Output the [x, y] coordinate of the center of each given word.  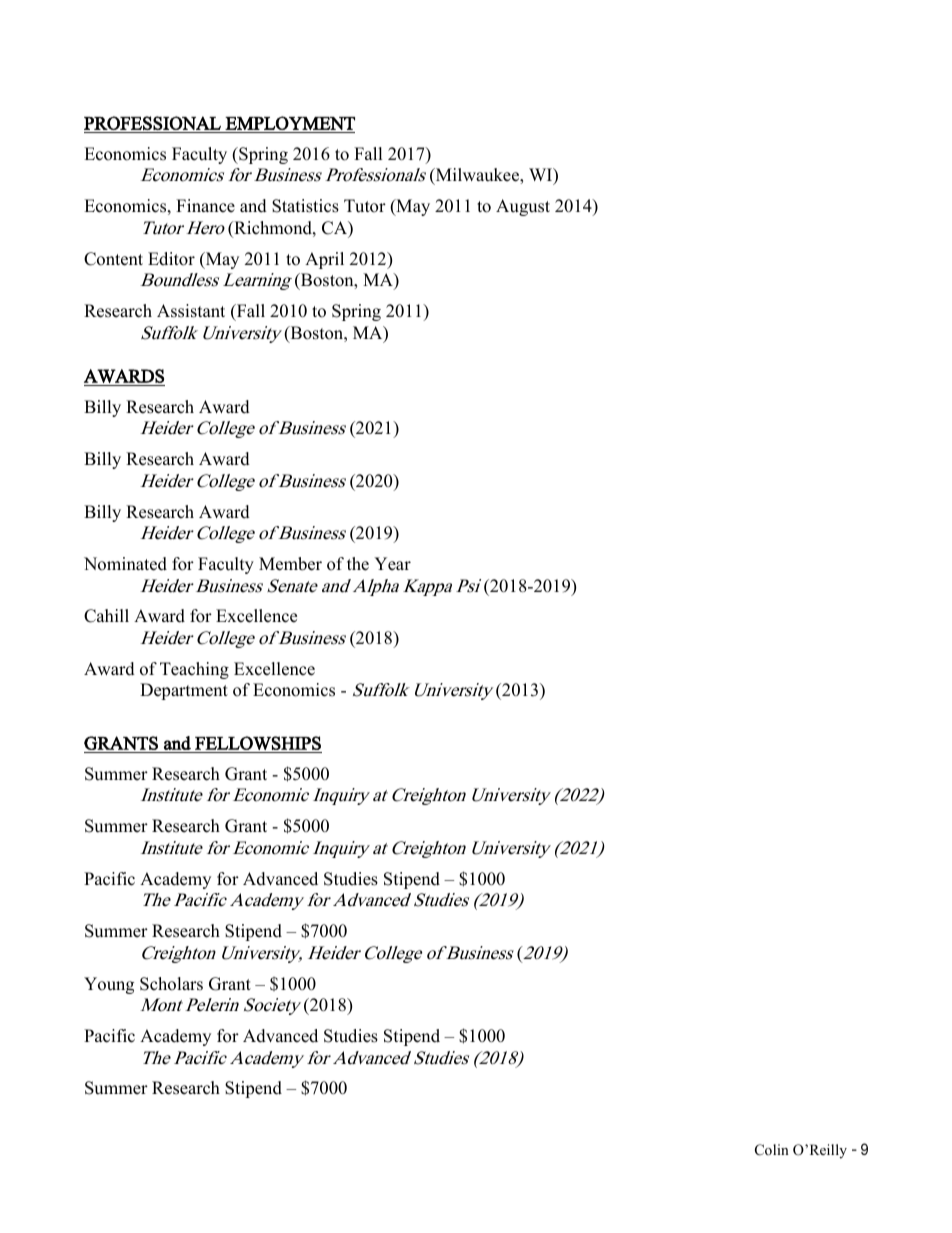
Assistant [191, 311]
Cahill [106, 616]
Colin [772, 1150]
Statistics [305, 206]
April [324, 260]
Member [290, 564]
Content [113, 259]
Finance [205, 206]
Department [184, 691]
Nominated [125, 564]
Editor [171, 259]
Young [109, 985]
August [523, 207]
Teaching [194, 670]
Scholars [171, 984]
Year [392, 564]
